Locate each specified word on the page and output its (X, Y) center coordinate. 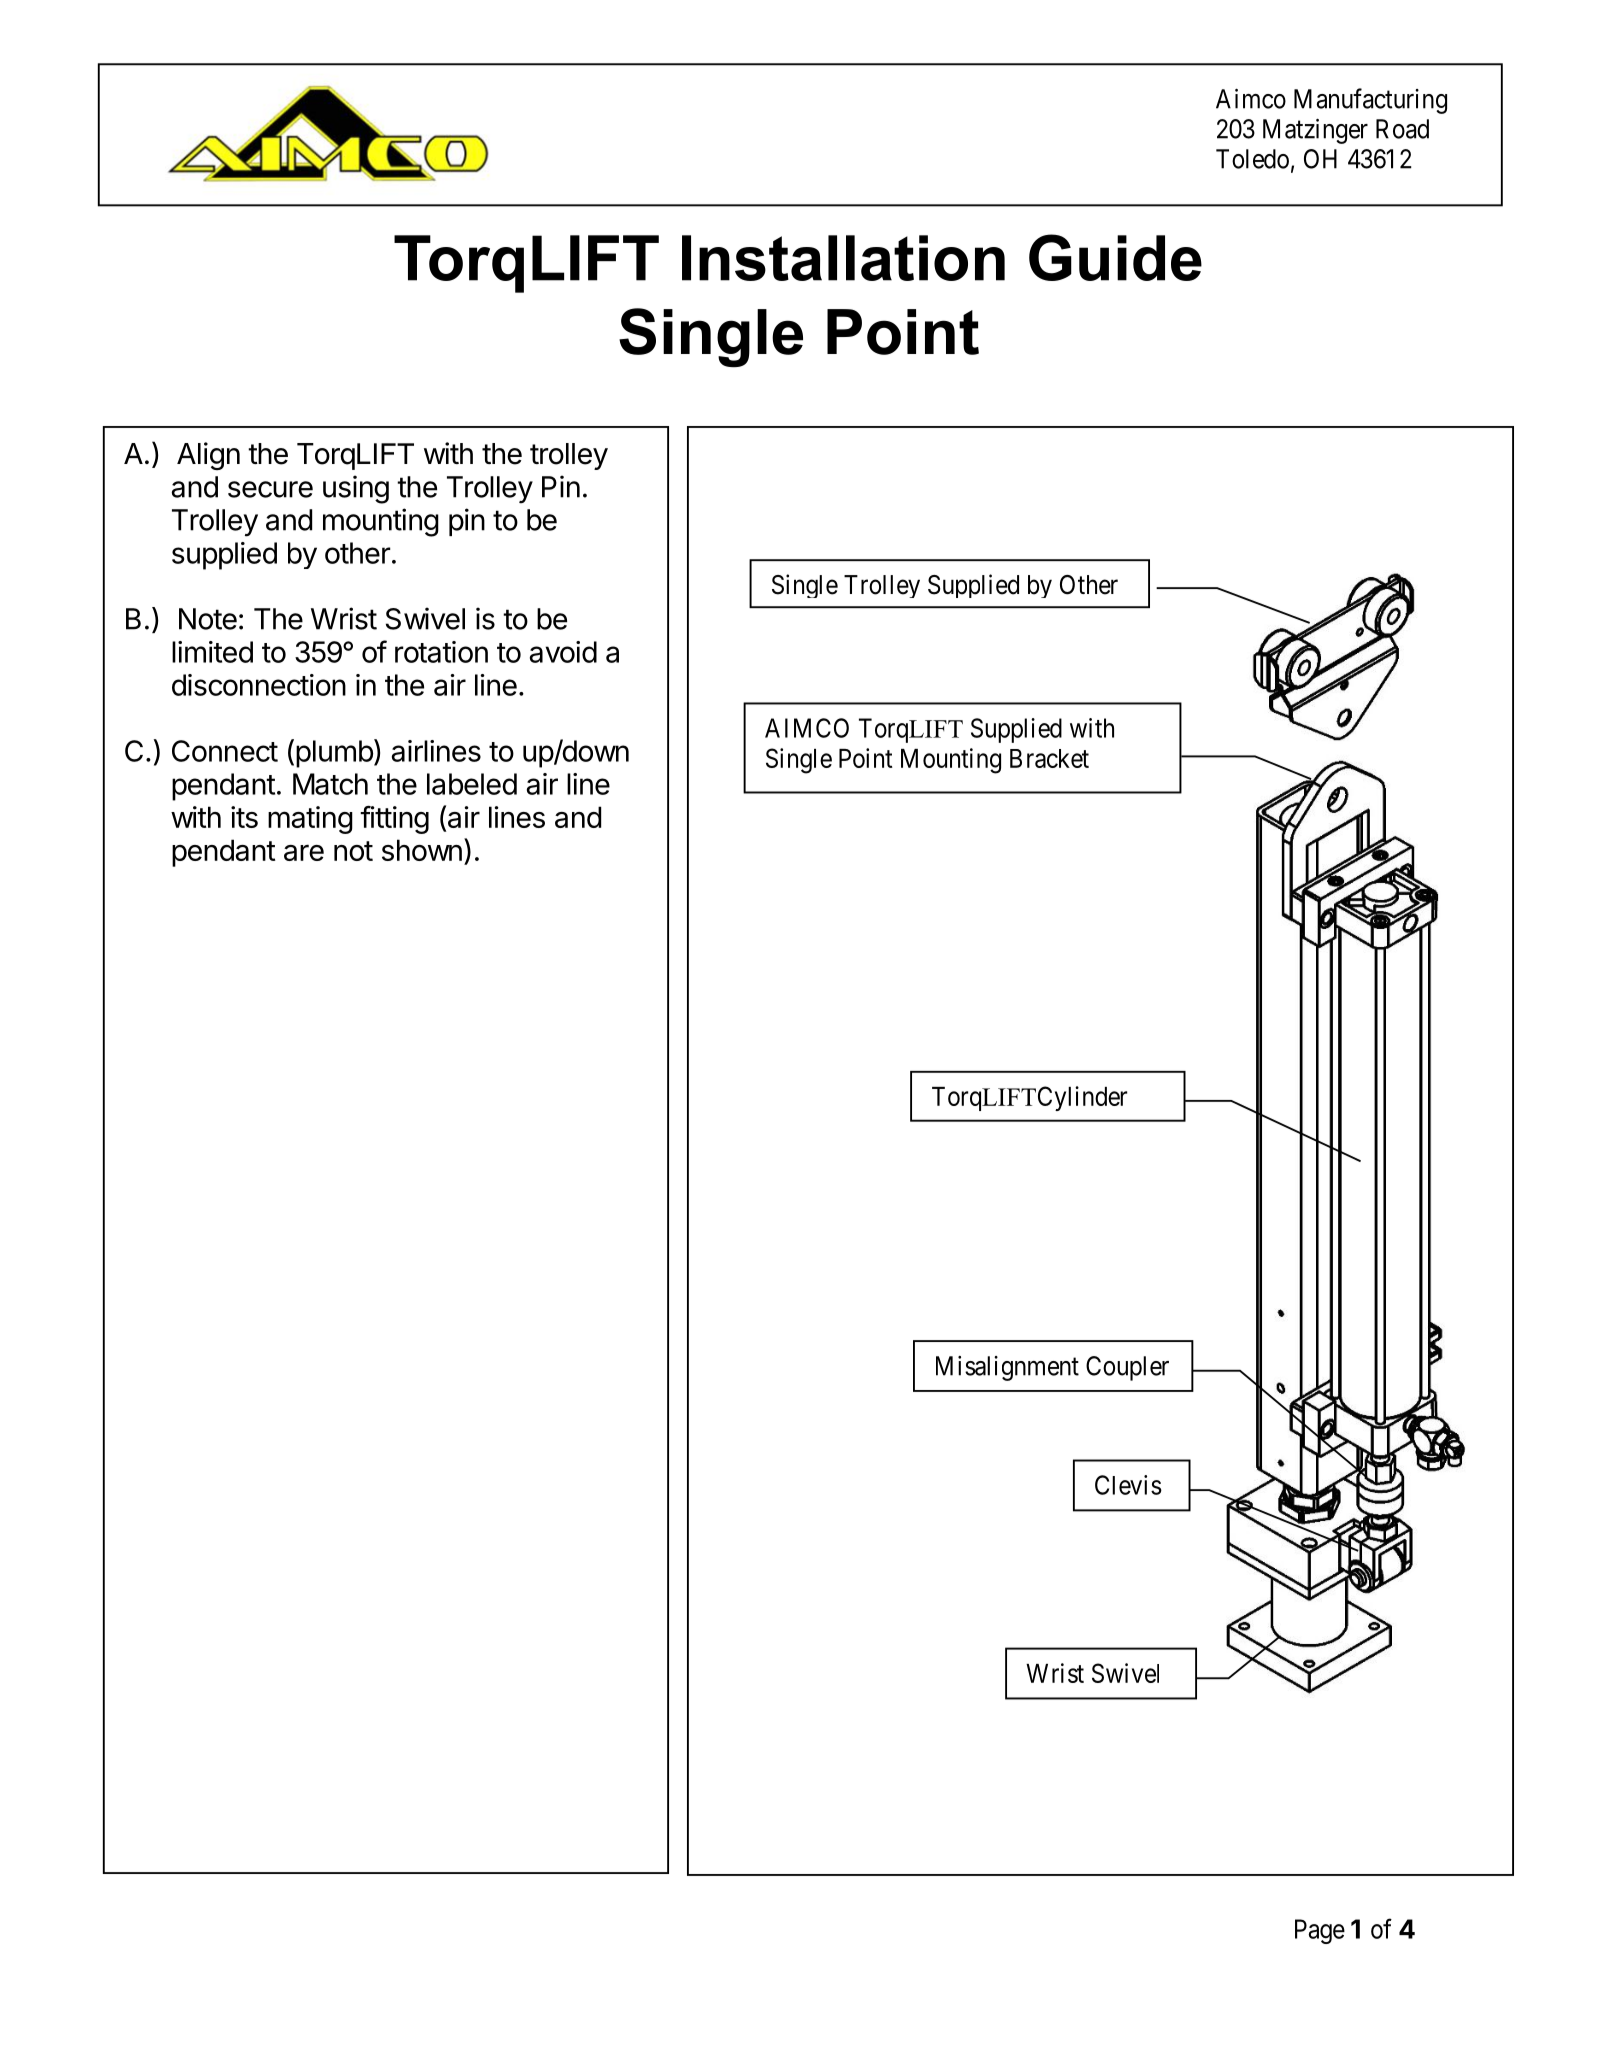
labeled (472, 784)
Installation (843, 258)
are (304, 852)
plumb (334, 754)
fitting (394, 820)
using (356, 489)
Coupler (1127, 1368)
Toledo (1252, 159)
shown (422, 850)
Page (1320, 1931)
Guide (1115, 257)
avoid (563, 652)
